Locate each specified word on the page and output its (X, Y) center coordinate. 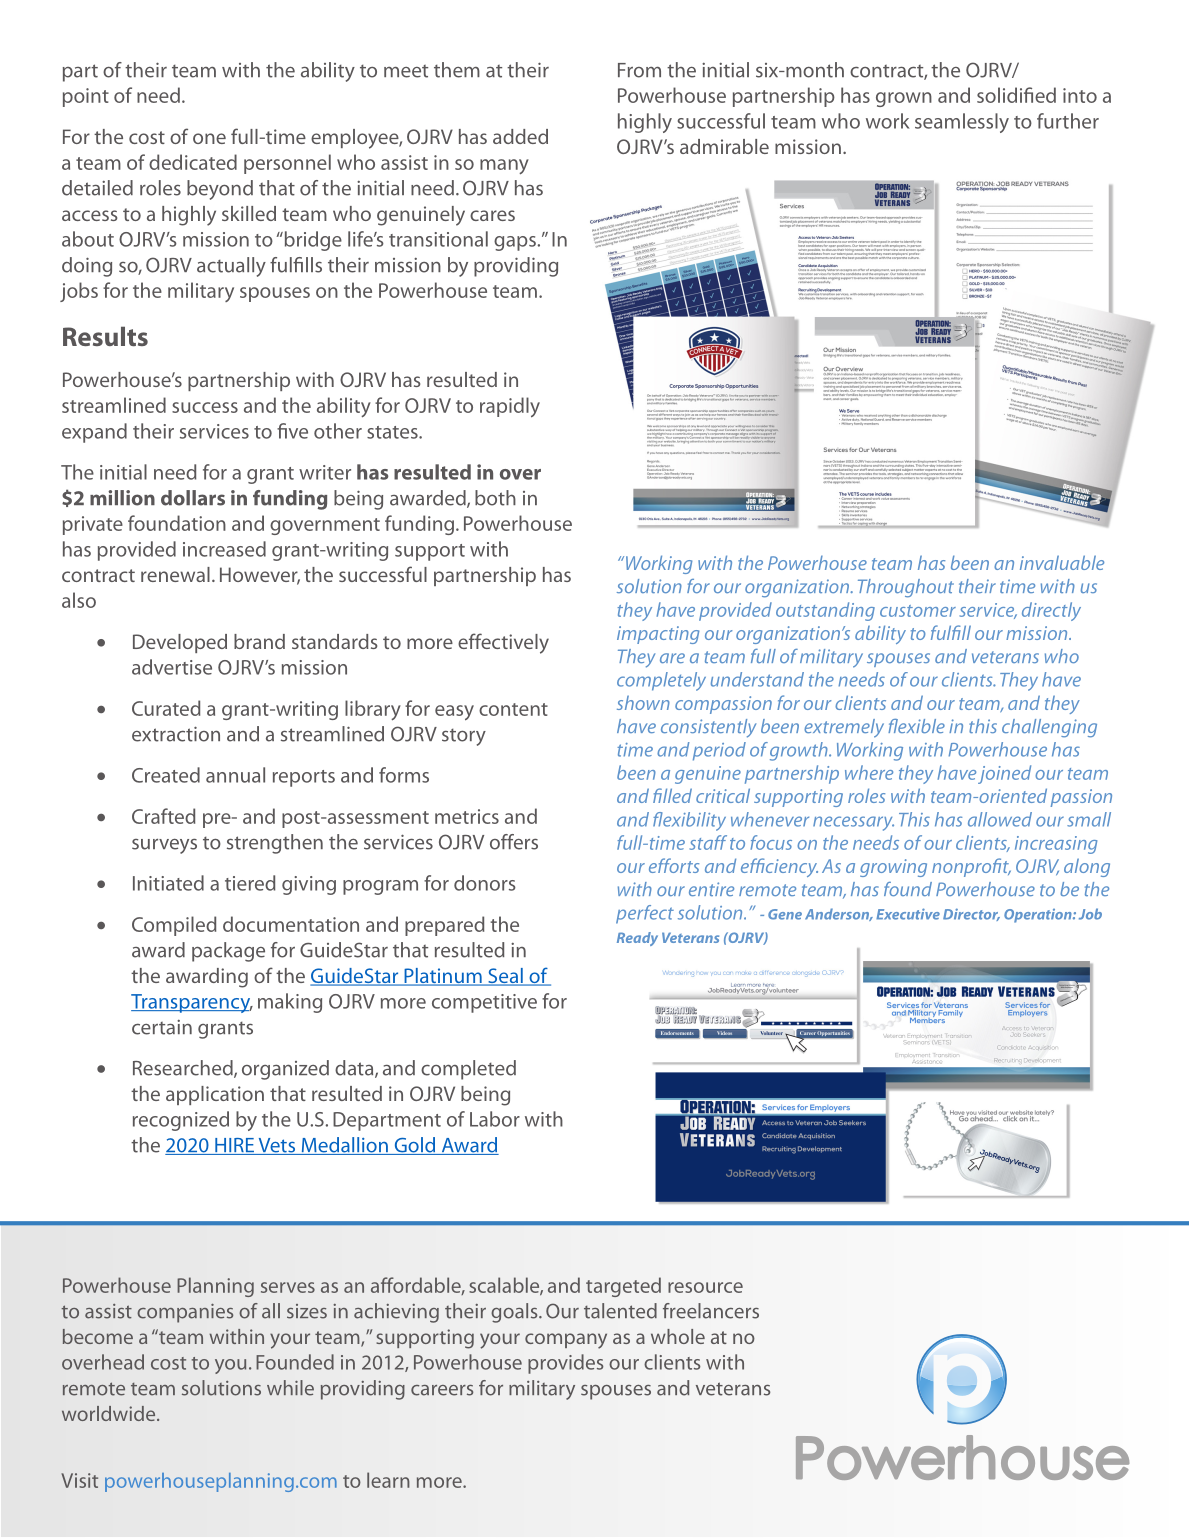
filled (672, 795)
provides (565, 1364)
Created (166, 775)
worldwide (110, 1413)
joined (1004, 774)
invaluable (1062, 562)
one (209, 138)
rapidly (510, 407)
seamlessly (962, 123)
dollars (193, 498)
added (520, 136)
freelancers (711, 1311)
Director (971, 914)
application (215, 1095)
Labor (495, 1119)
